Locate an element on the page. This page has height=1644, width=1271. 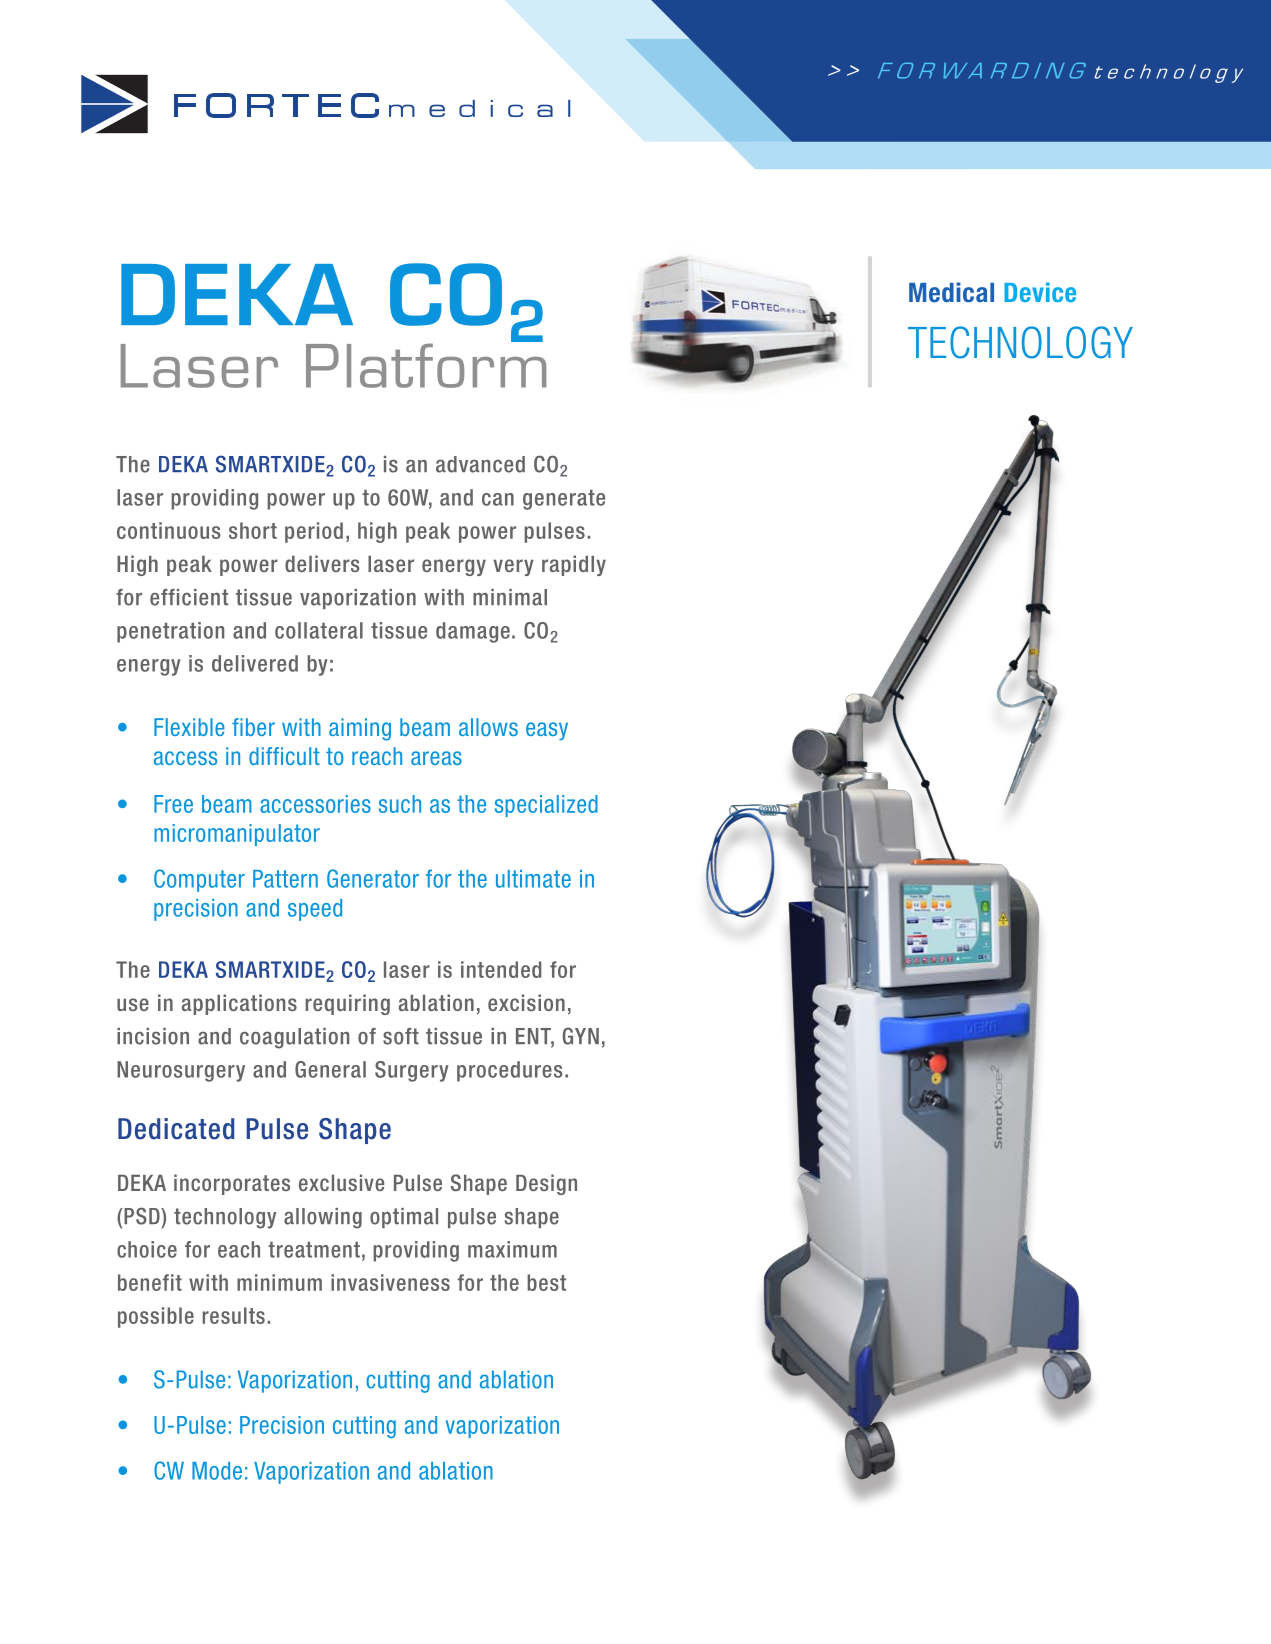
best is located at coordinates (546, 1282).
